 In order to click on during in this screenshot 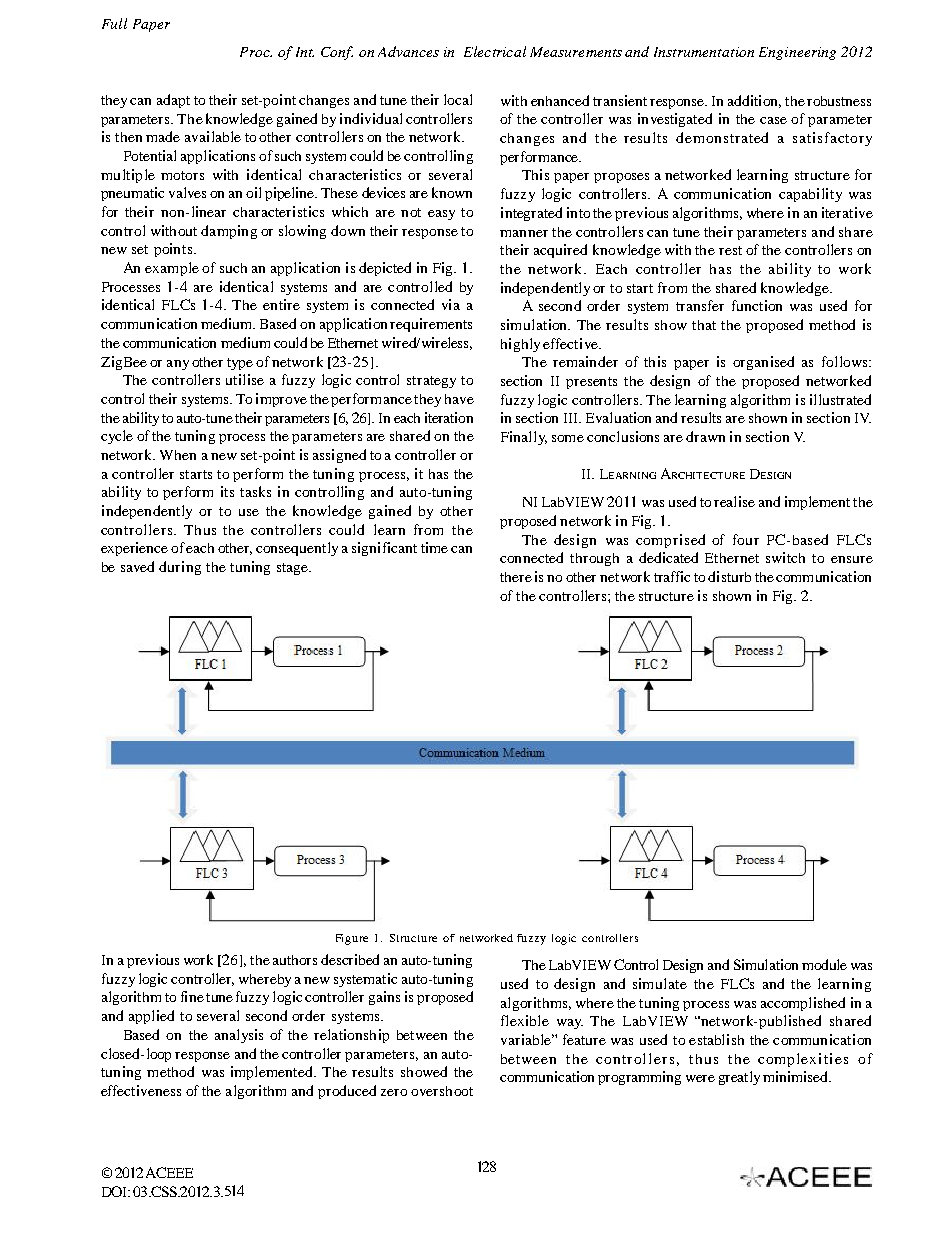, I will do `click(180, 568)`.
